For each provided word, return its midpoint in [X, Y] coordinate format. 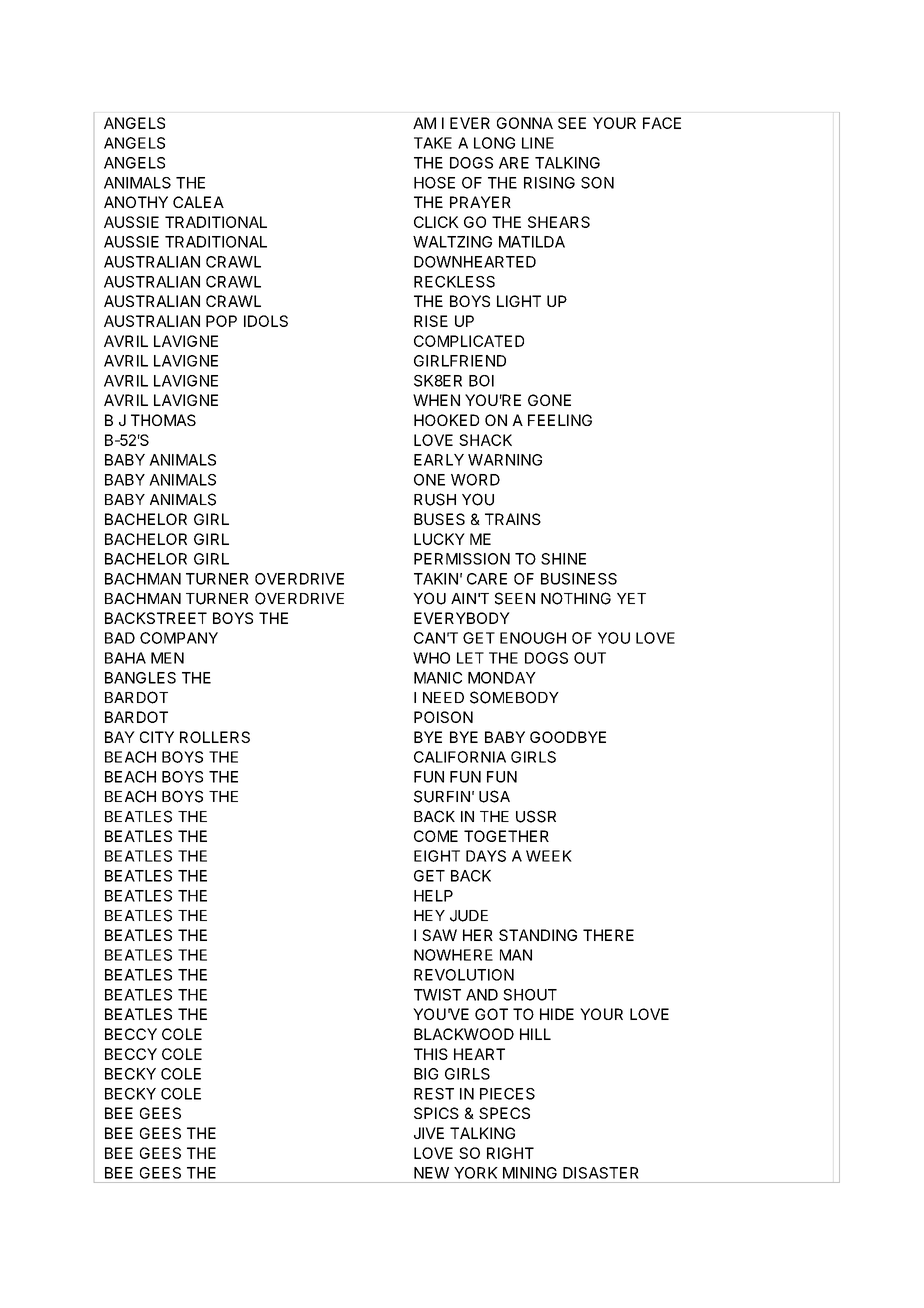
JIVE [429, 1133]
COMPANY [179, 638]
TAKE [433, 143]
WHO [431, 658]
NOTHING [576, 598]
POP [221, 321]
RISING [549, 183]
